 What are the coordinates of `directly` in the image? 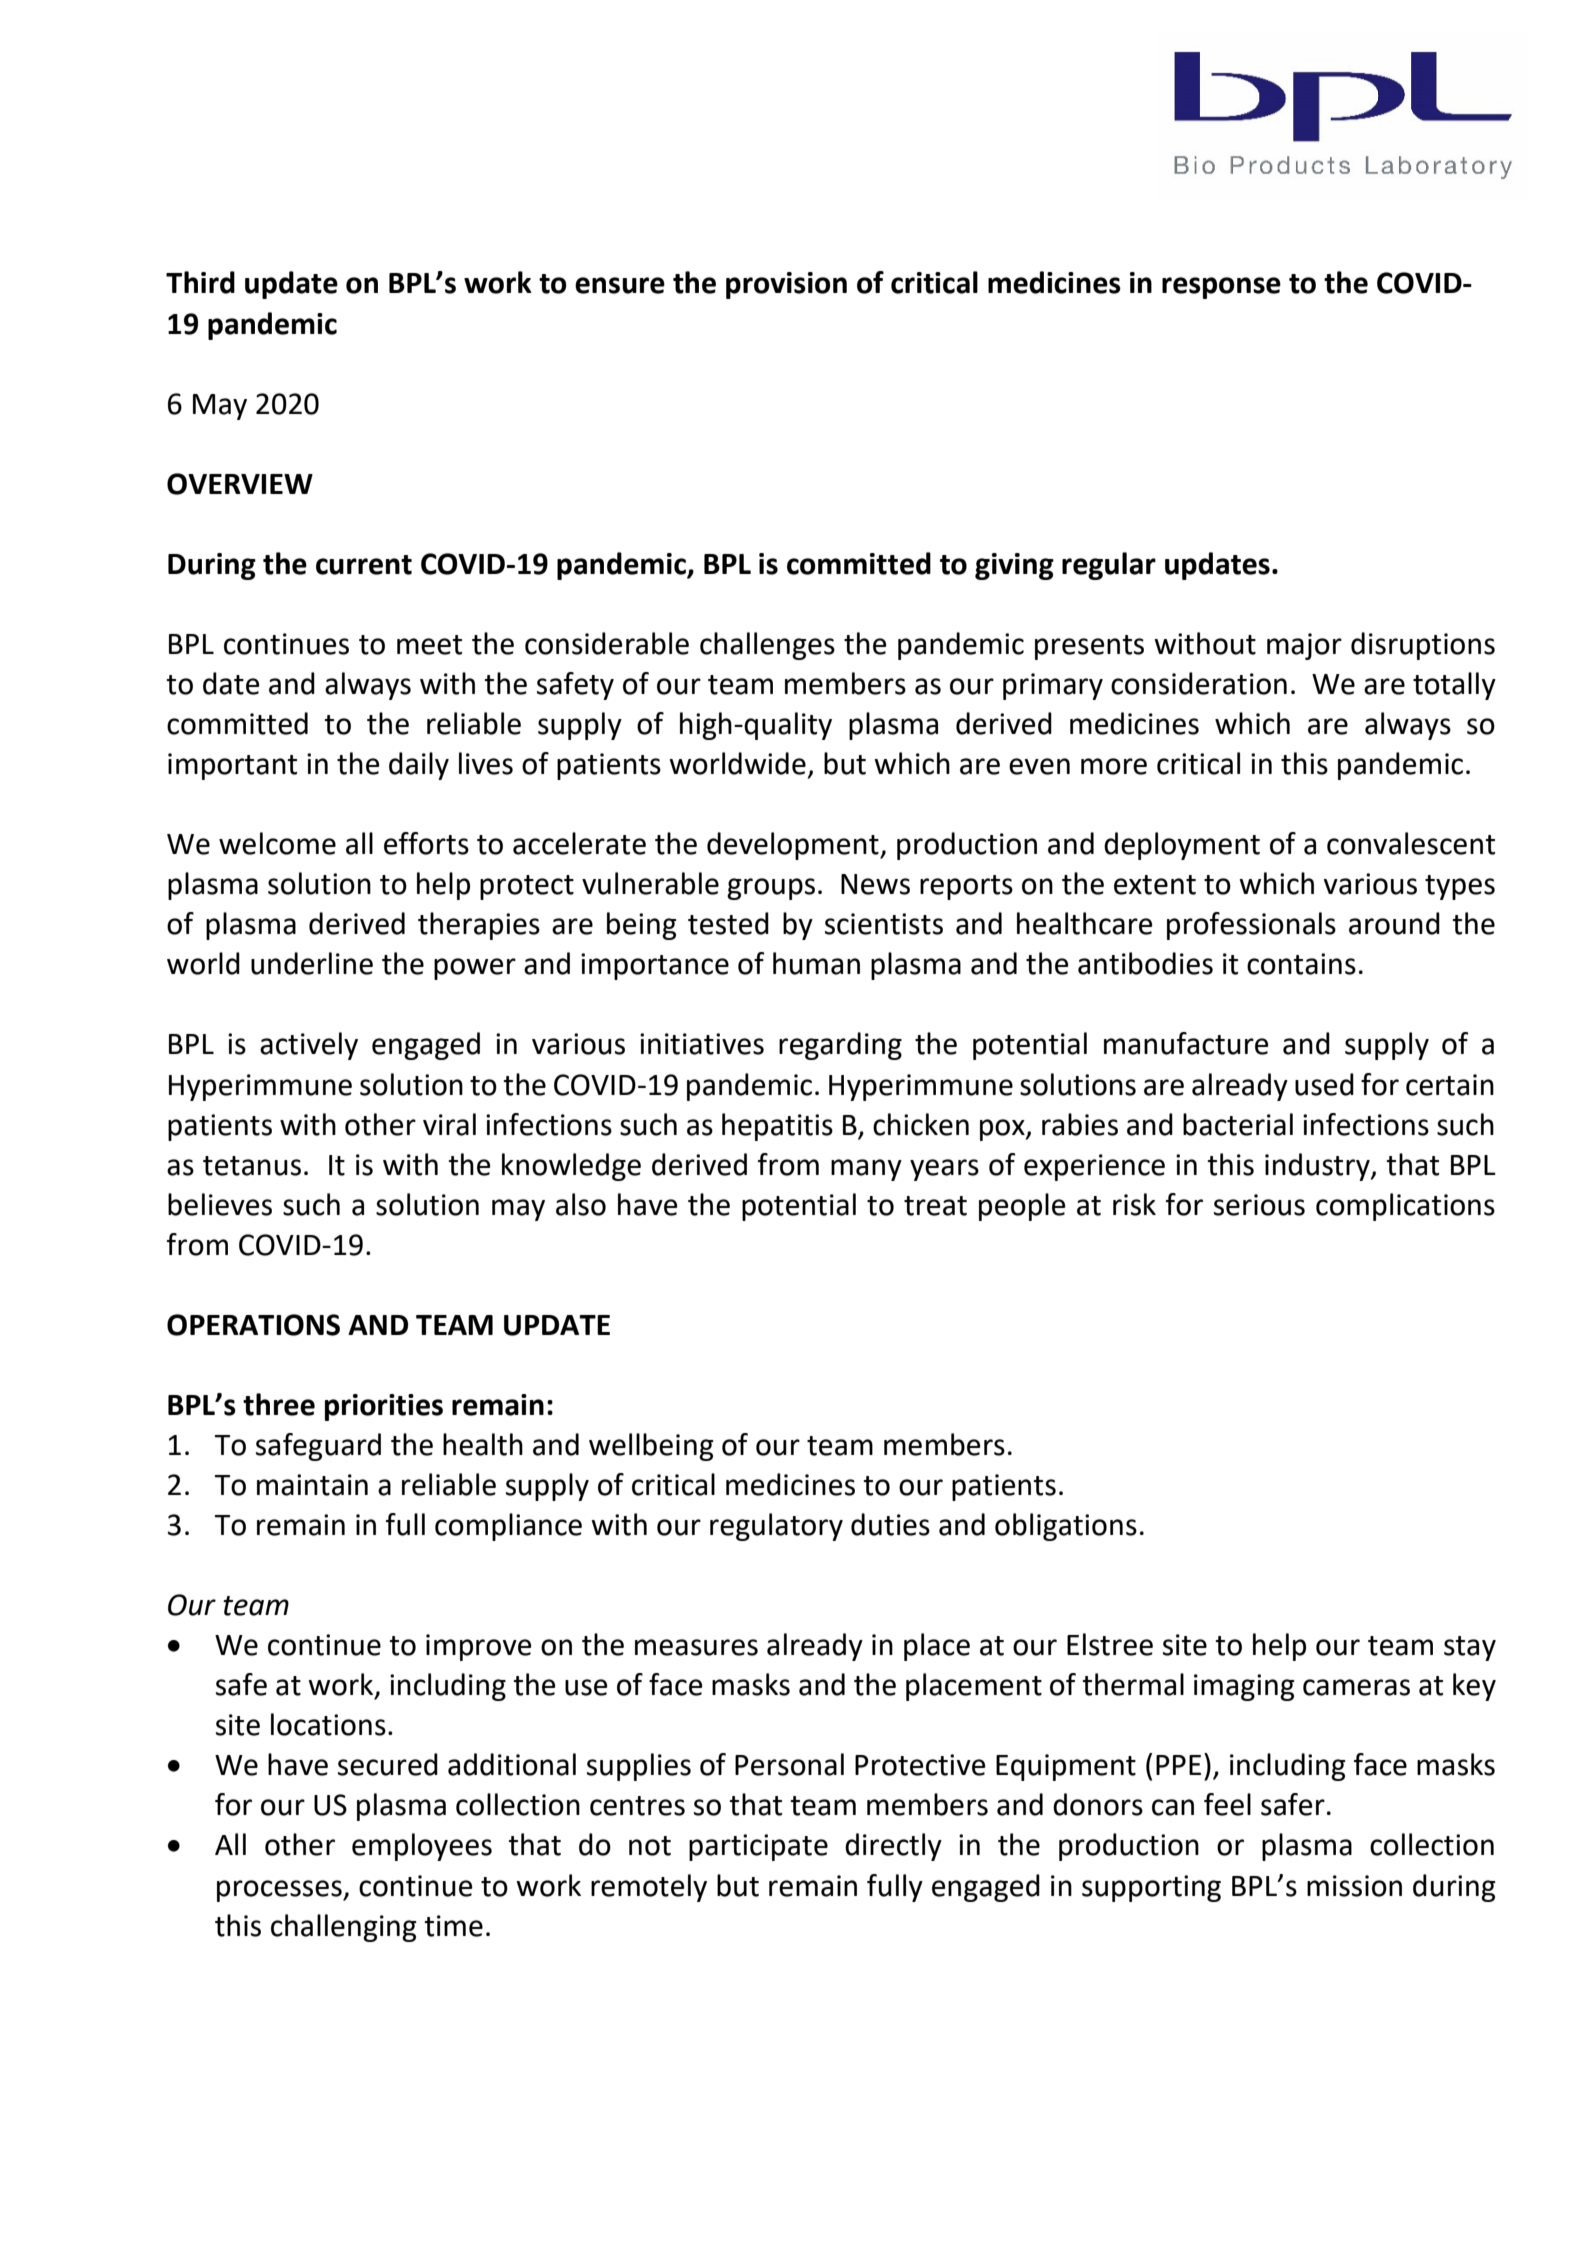 It's located at (893, 1847).
